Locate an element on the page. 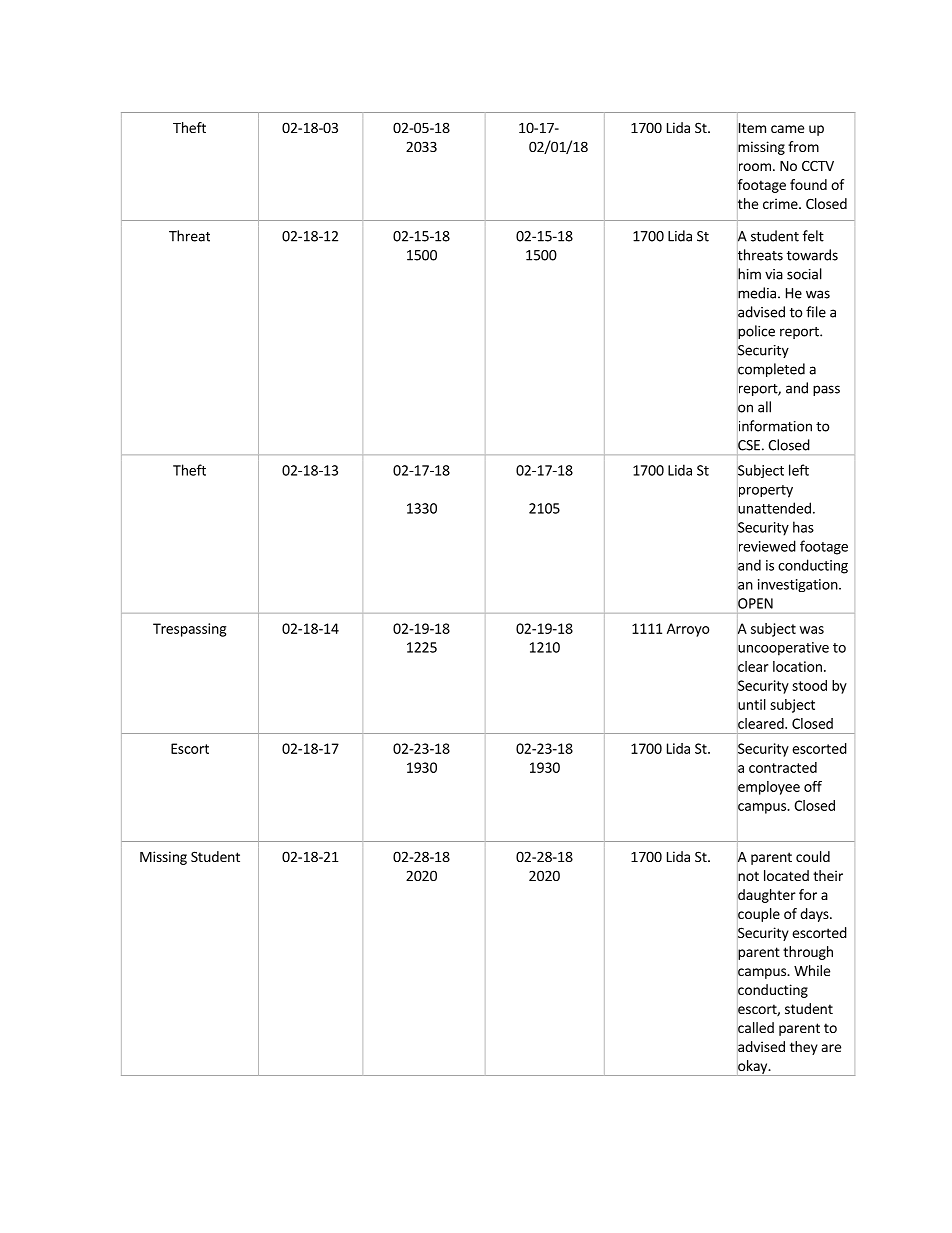  OPEN is located at coordinates (755, 603).
